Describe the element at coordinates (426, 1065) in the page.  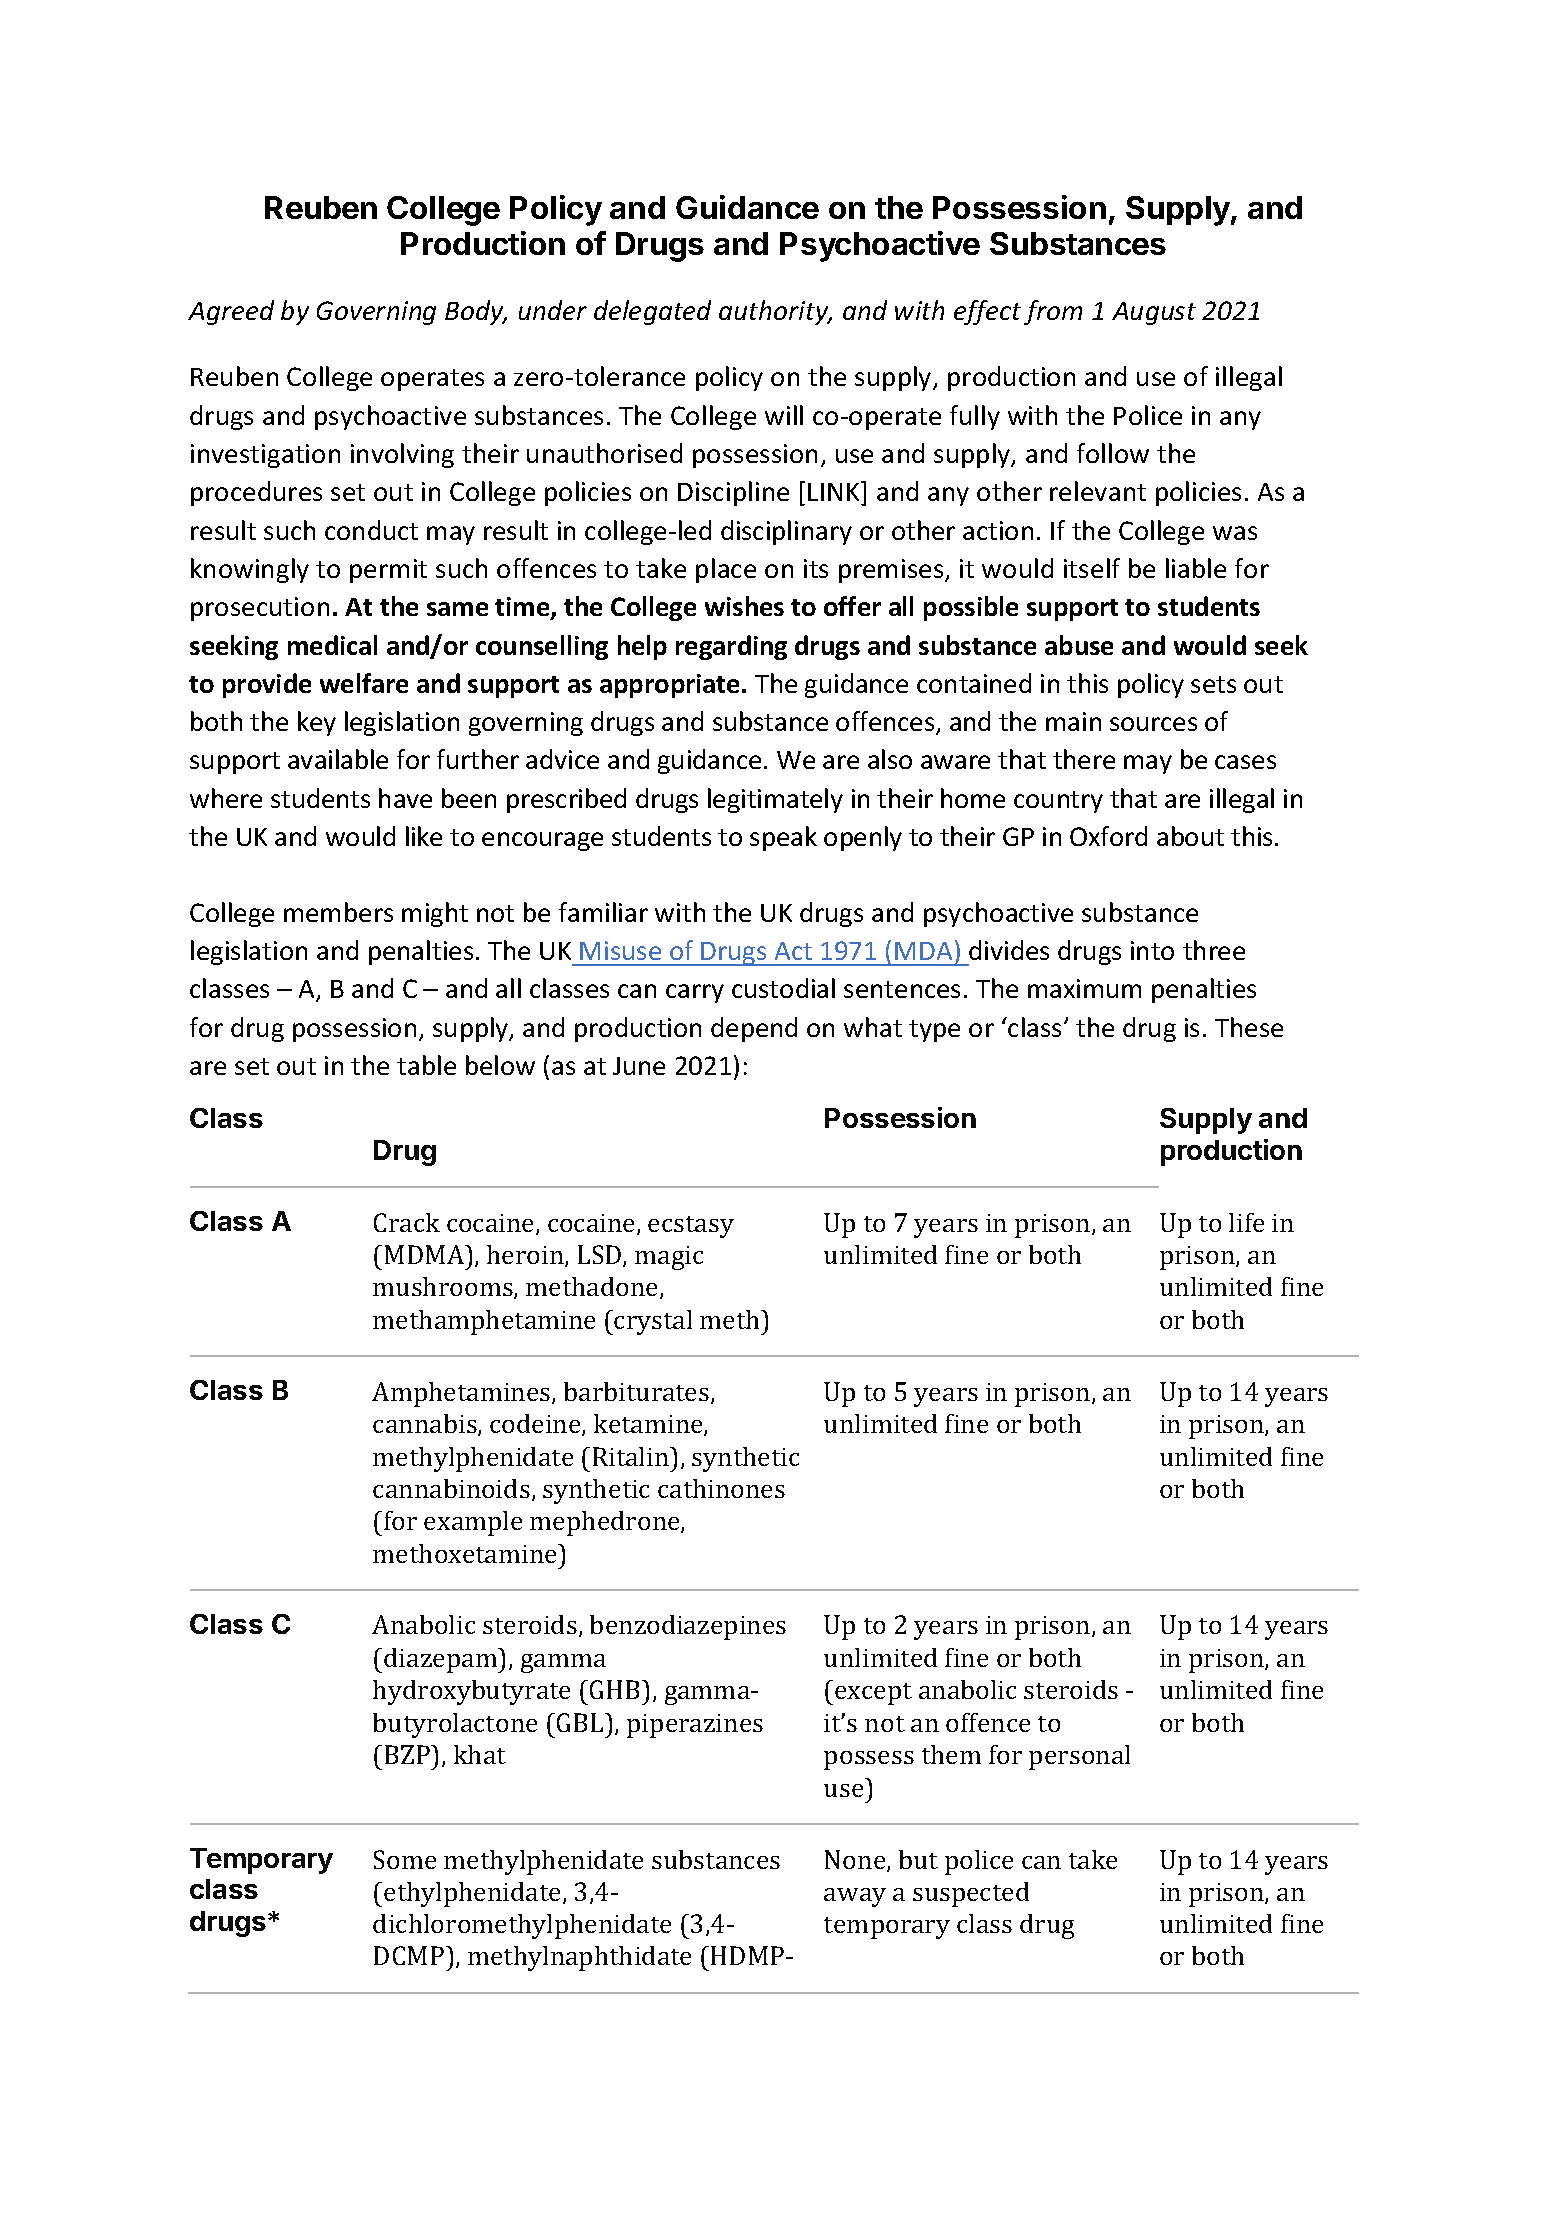
I see `table` at that location.
